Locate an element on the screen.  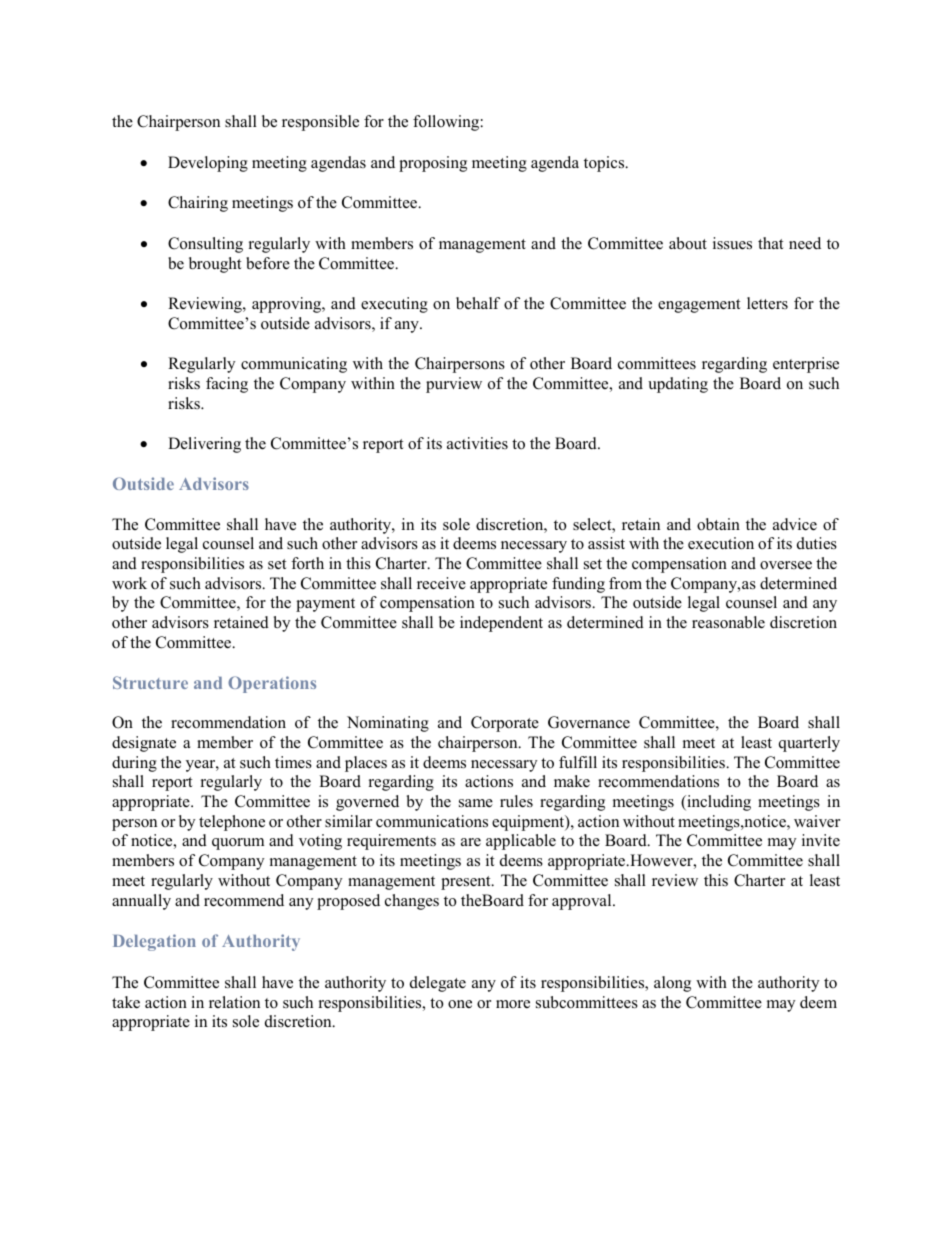
work is located at coordinates (129, 583).
